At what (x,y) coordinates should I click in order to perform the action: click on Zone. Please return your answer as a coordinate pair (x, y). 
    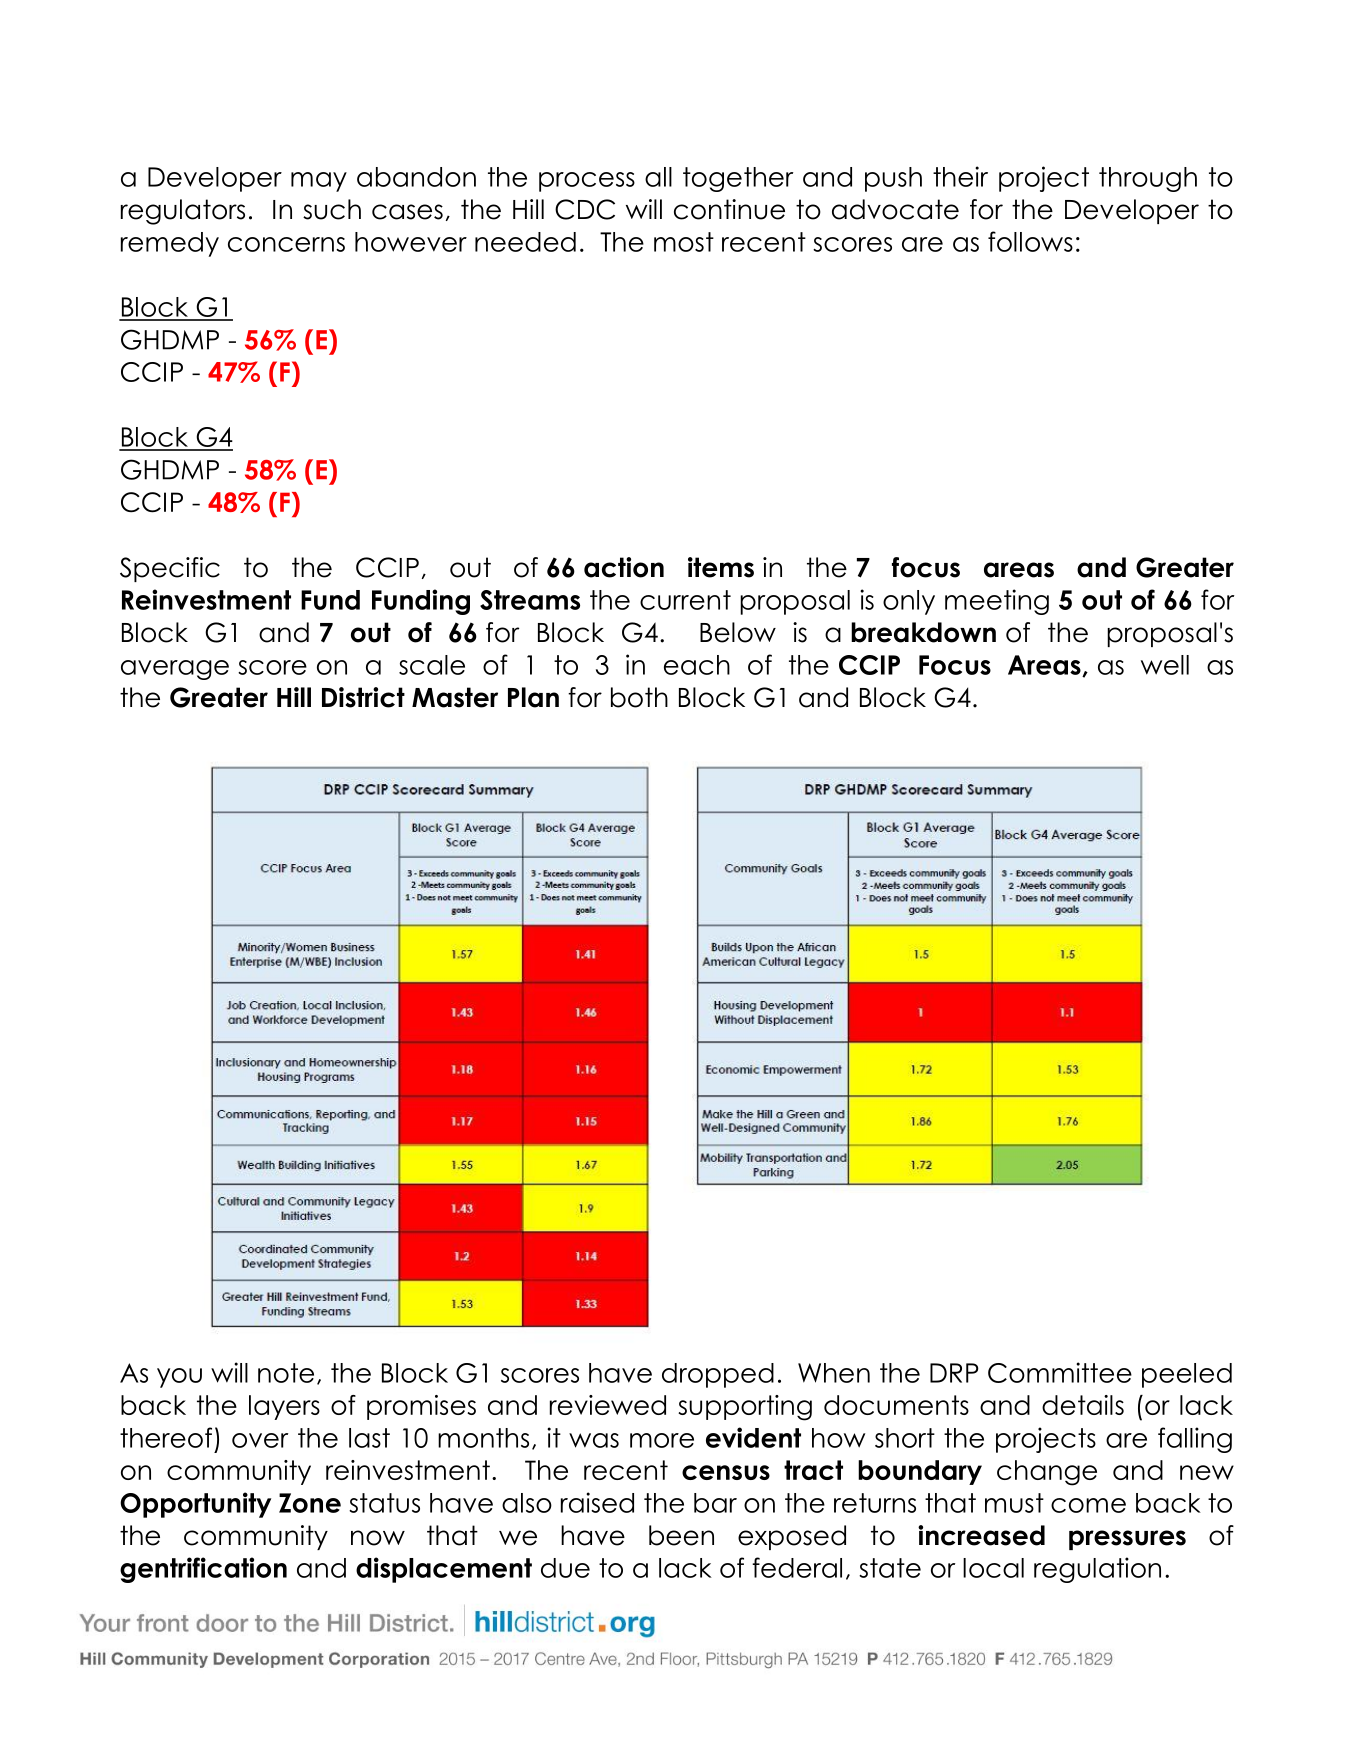
    Looking at the image, I should click on (310, 1503).
